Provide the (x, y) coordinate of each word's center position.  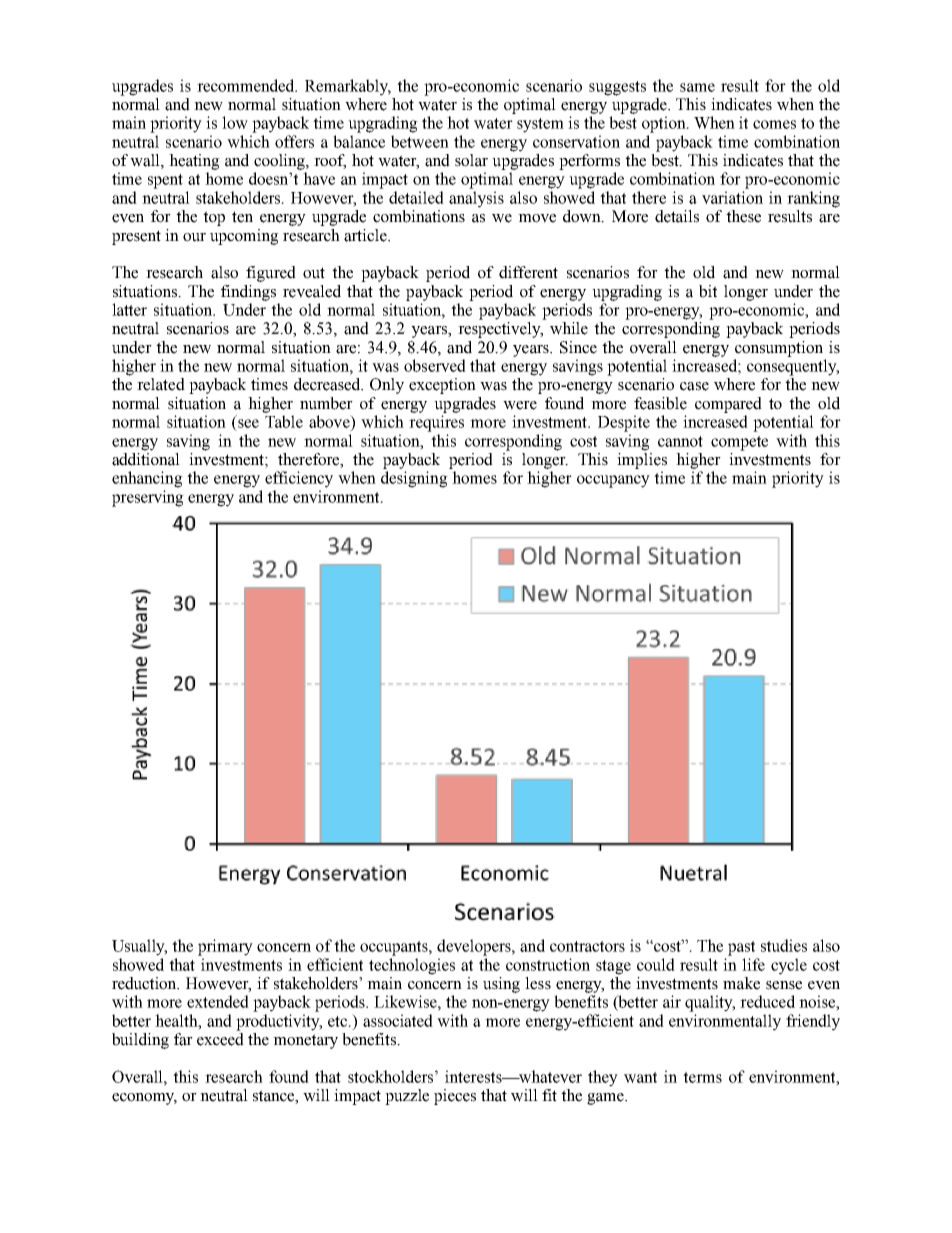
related (161, 384)
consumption (779, 349)
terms (702, 1077)
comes (774, 124)
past (741, 948)
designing (414, 479)
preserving (148, 498)
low (235, 122)
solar (471, 160)
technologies (412, 966)
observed (435, 365)
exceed (220, 1039)
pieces (455, 1097)
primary (225, 947)
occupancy (613, 481)
